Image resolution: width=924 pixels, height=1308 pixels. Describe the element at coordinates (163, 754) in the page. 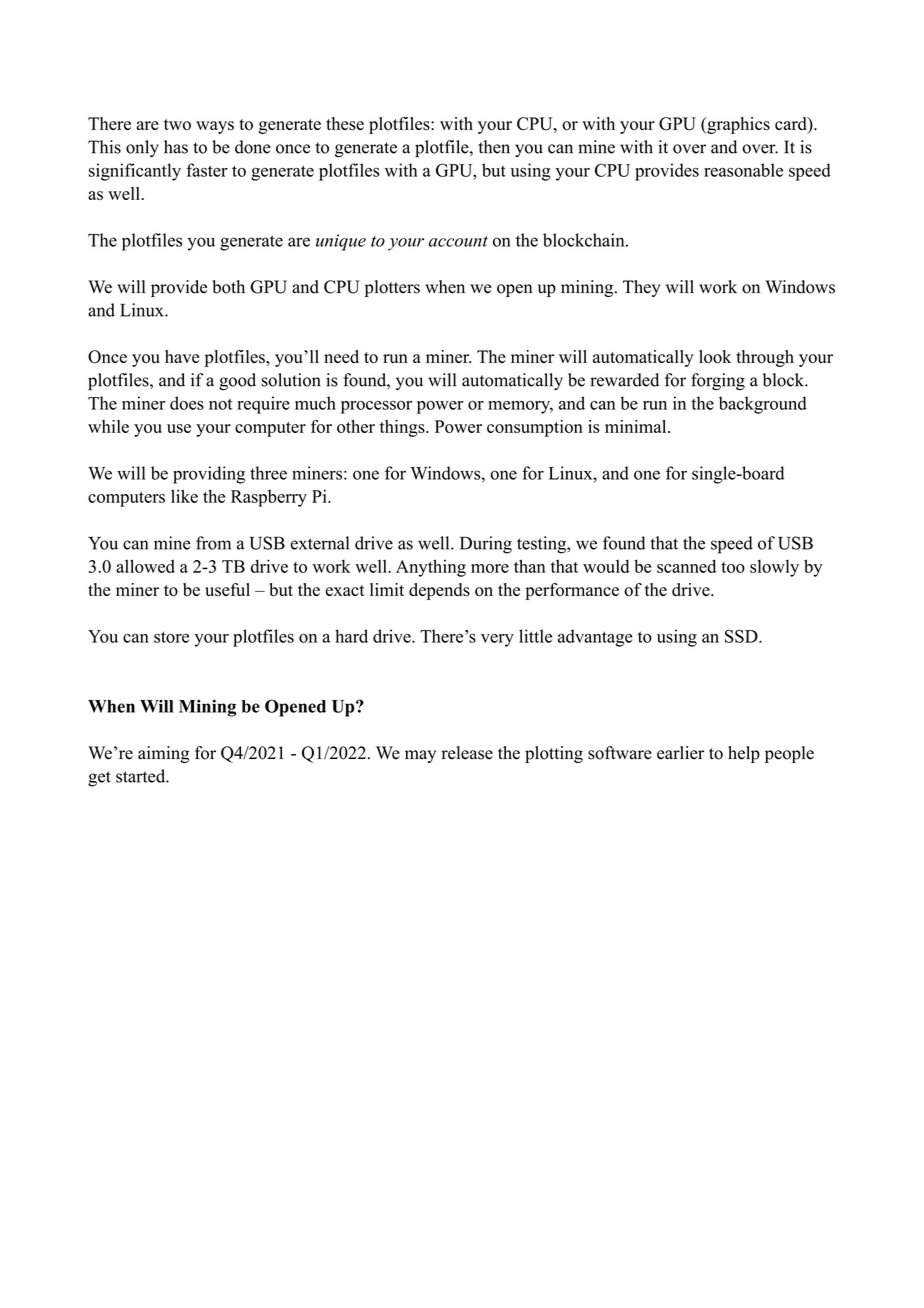

I see `aiming` at that location.
